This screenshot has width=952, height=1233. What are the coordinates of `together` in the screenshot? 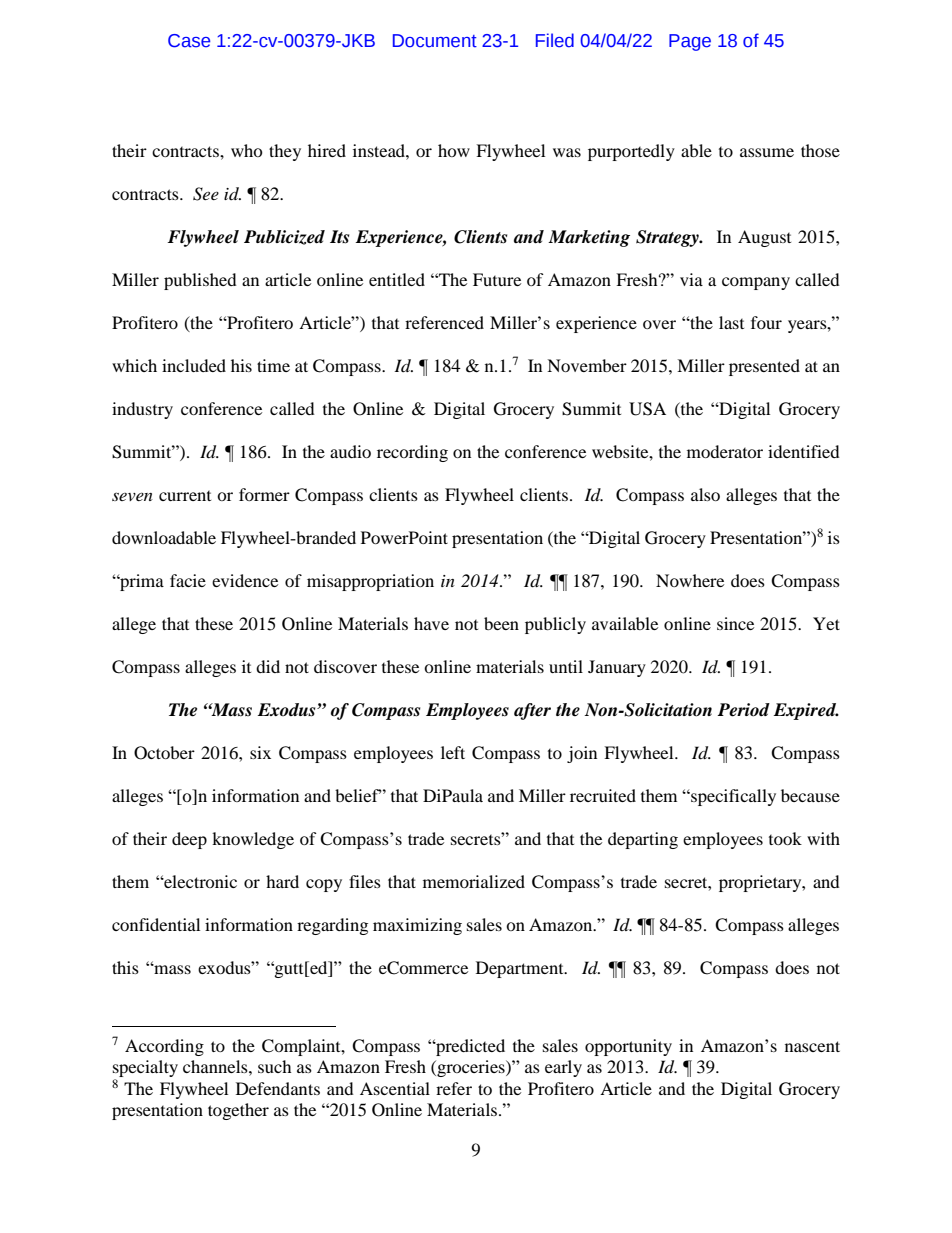 It's located at (238, 1111).
